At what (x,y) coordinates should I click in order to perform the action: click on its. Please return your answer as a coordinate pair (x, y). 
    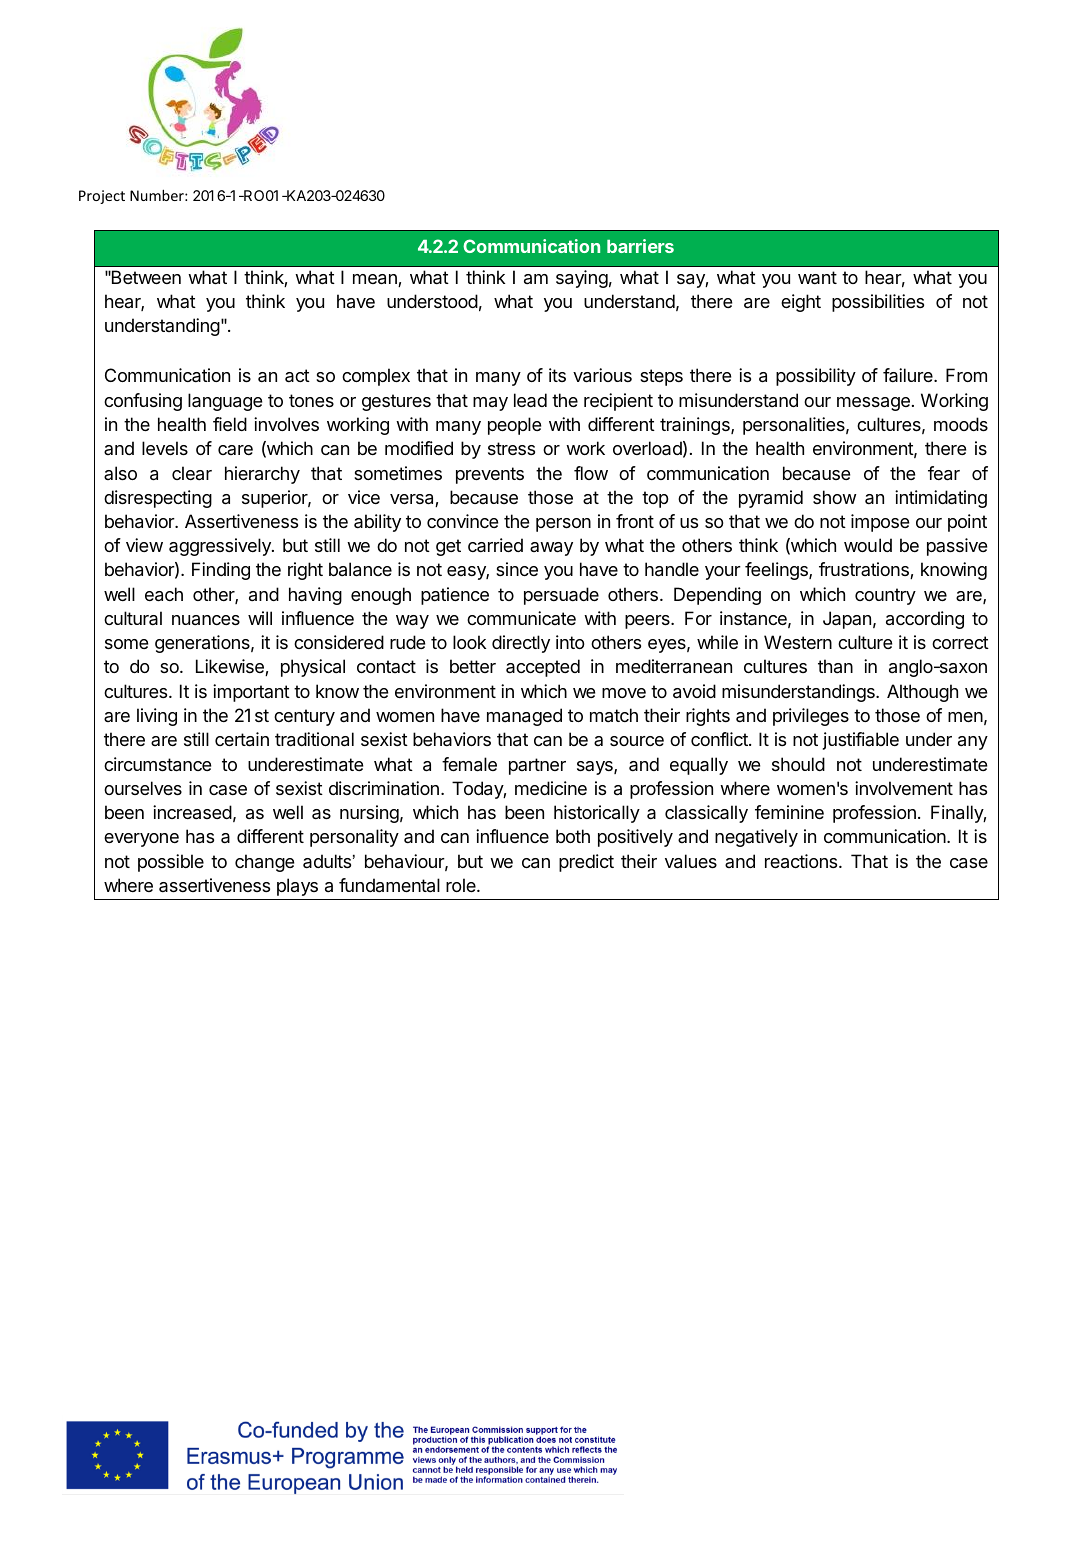
    Looking at the image, I should click on (557, 375).
